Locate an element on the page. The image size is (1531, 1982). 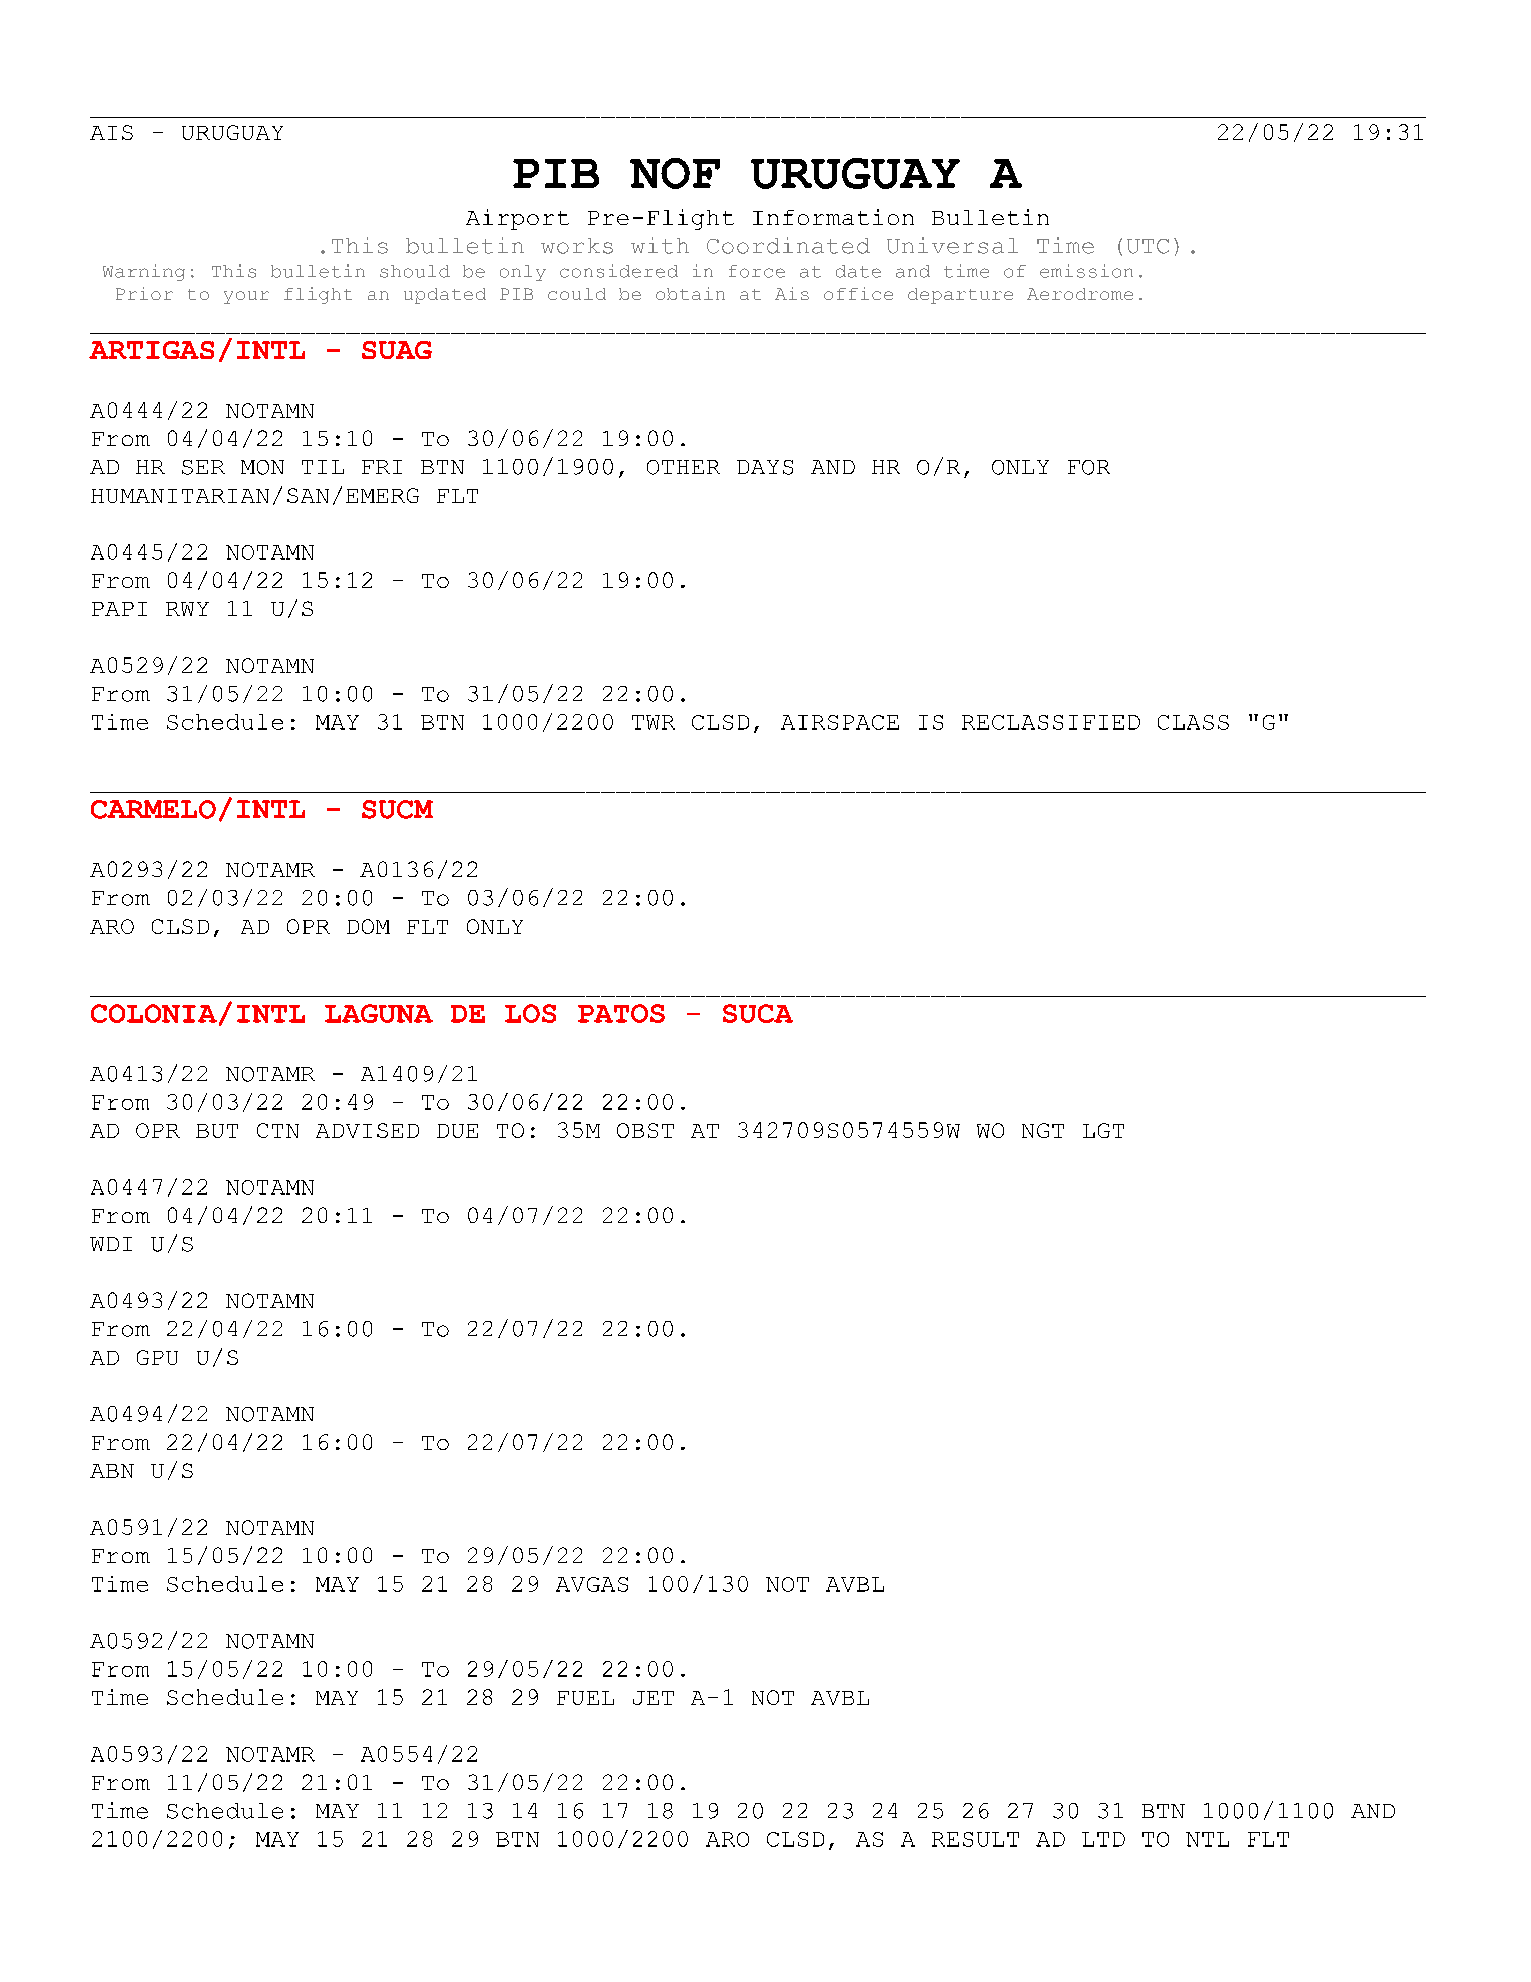
NGT is located at coordinates (1043, 1130).
